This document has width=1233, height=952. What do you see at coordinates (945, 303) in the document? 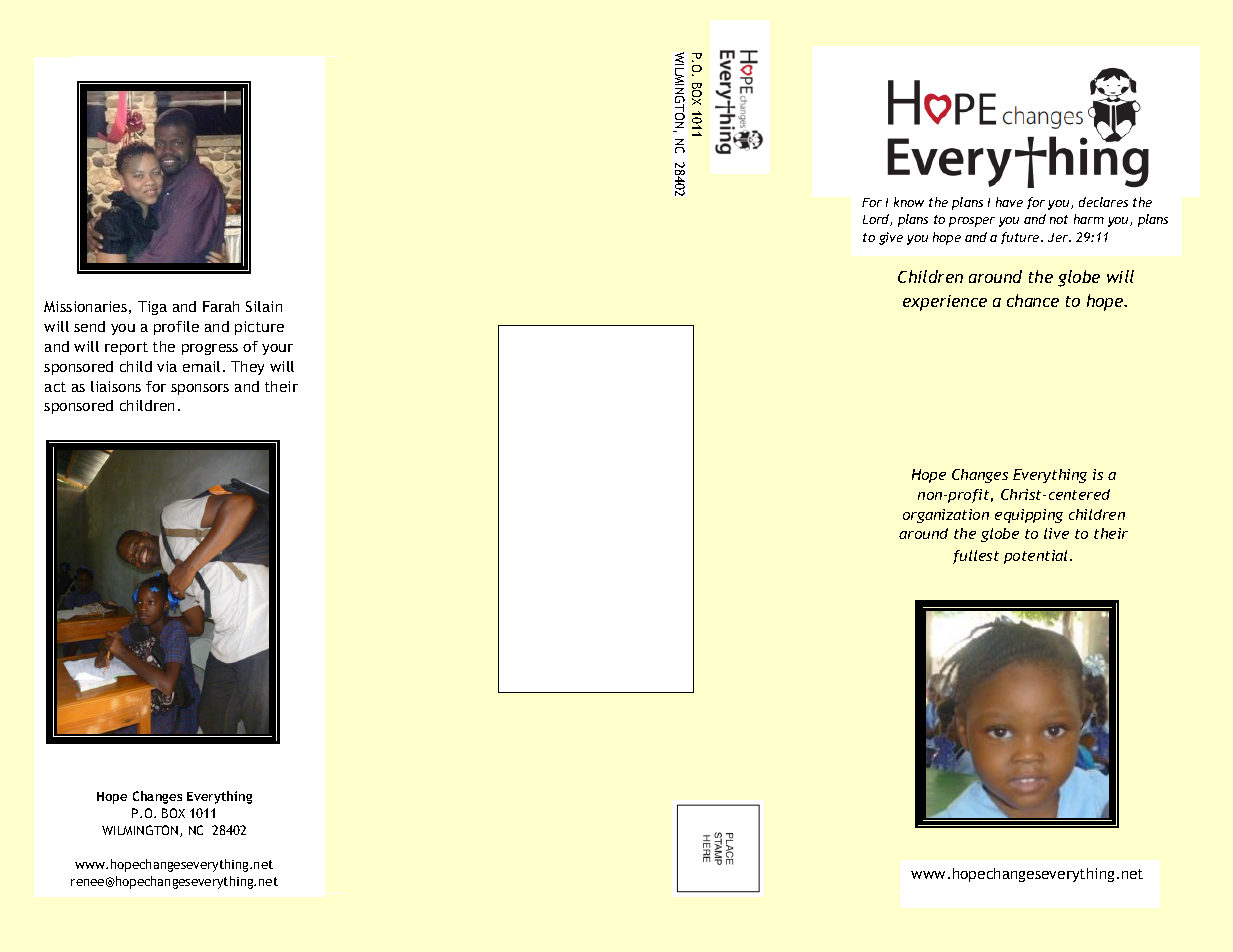
I see `experience` at bounding box center [945, 303].
